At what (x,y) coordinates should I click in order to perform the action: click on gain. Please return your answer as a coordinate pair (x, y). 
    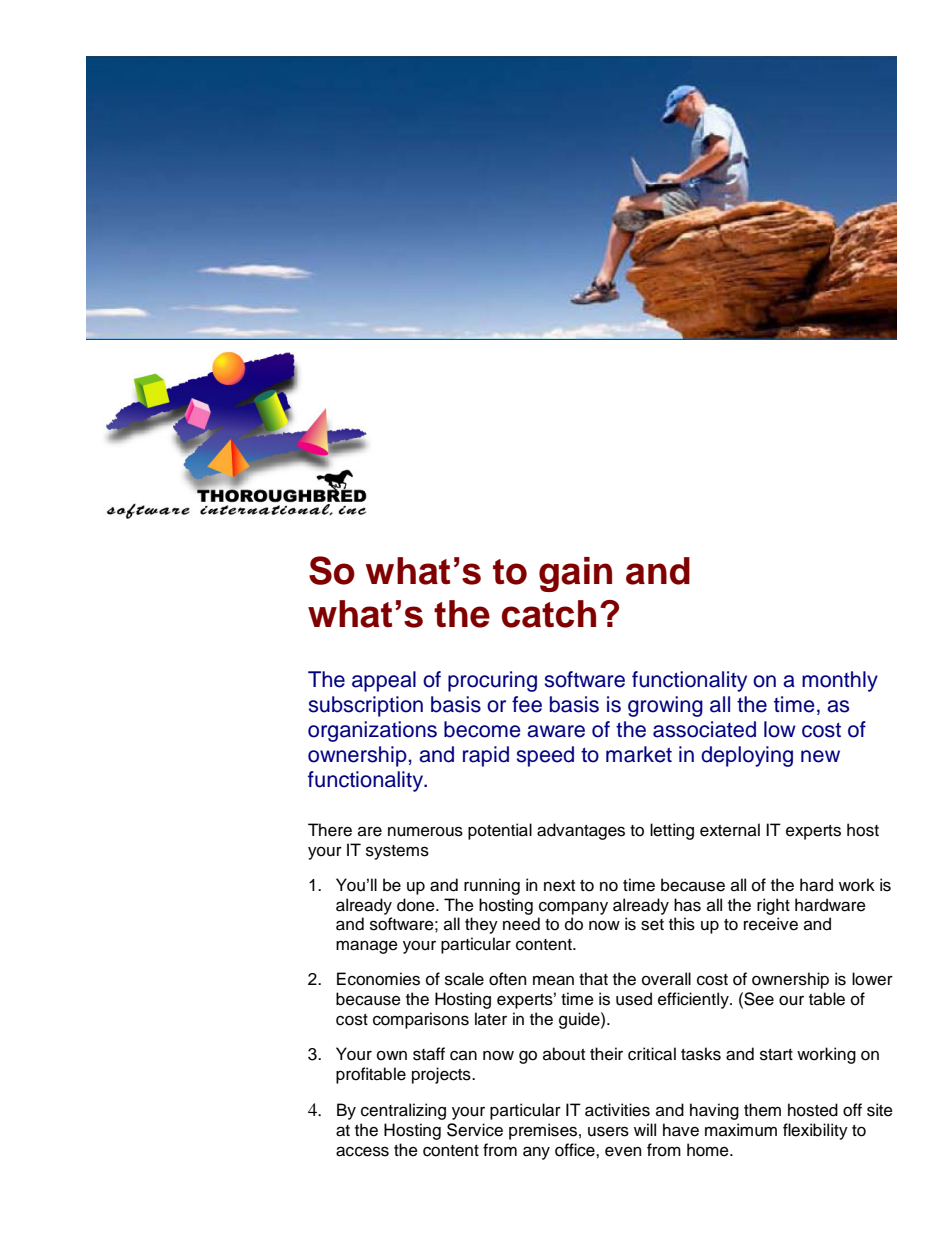
    Looking at the image, I should click on (575, 574).
